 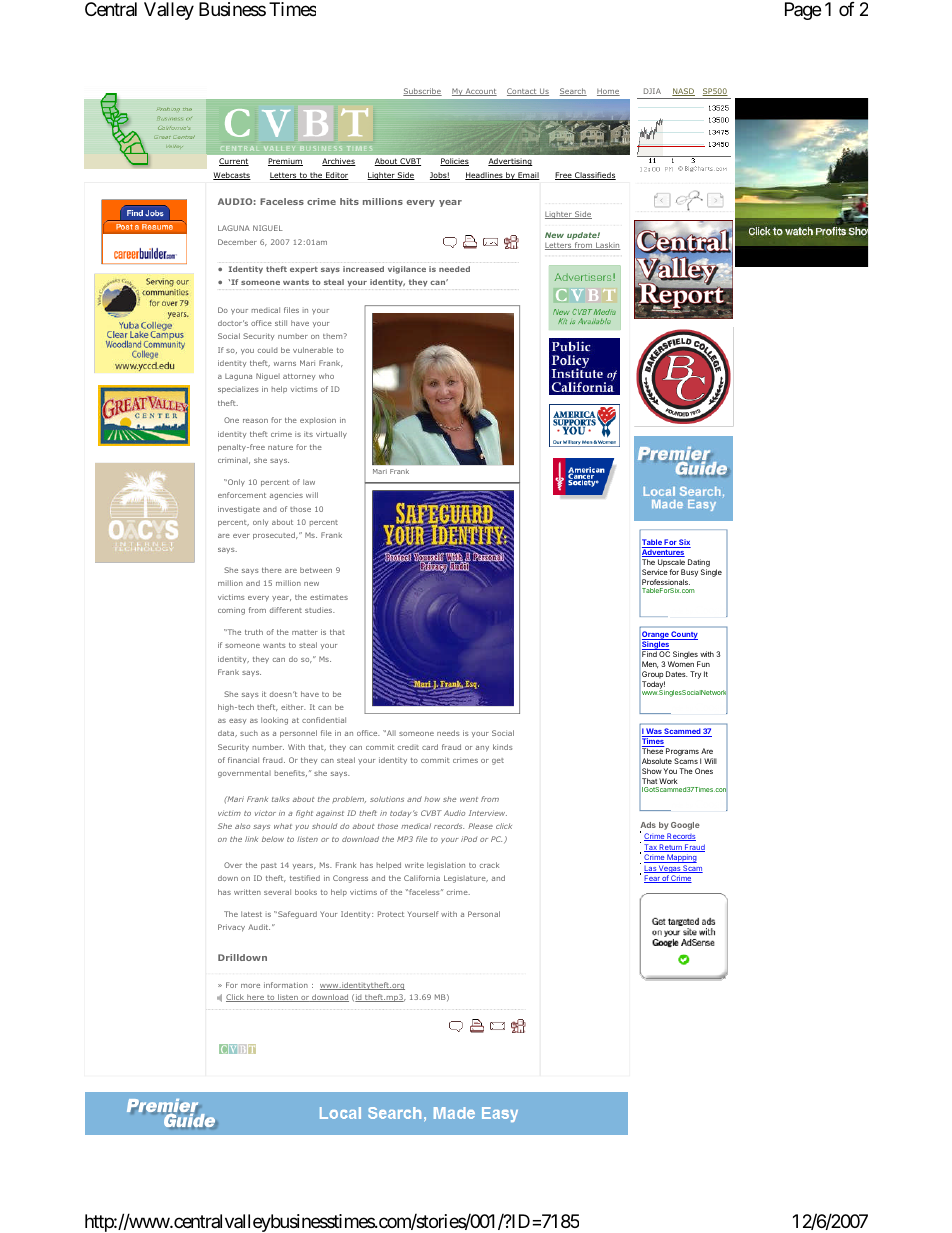 What do you see at coordinates (699, 564) in the page?
I see `Dating` at bounding box center [699, 564].
